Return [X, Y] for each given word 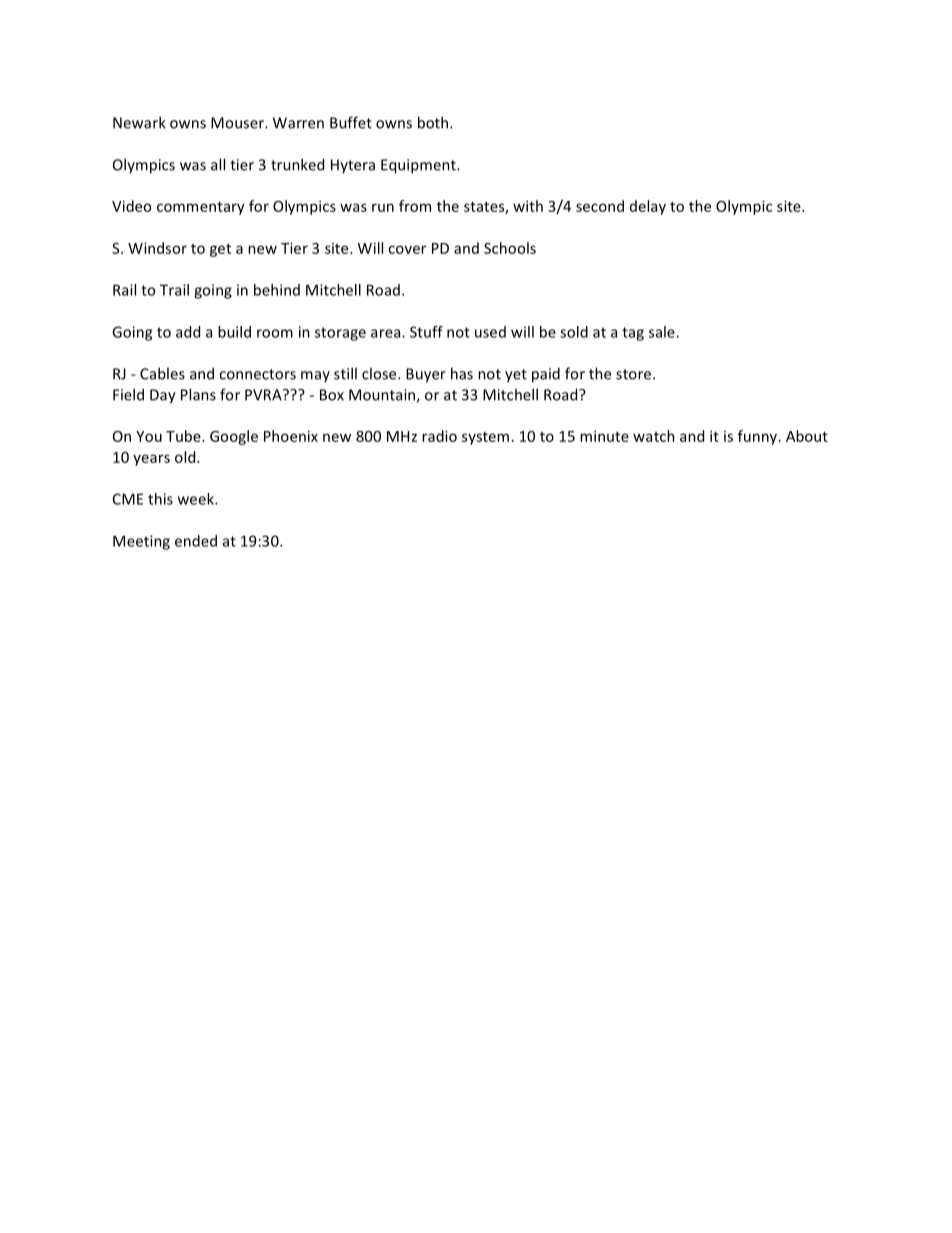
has [462, 373]
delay [648, 207]
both [434, 122]
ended [196, 541]
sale [663, 332]
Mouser [238, 123]
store [633, 374]
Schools [510, 248]
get [220, 250]
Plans [198, 394]
